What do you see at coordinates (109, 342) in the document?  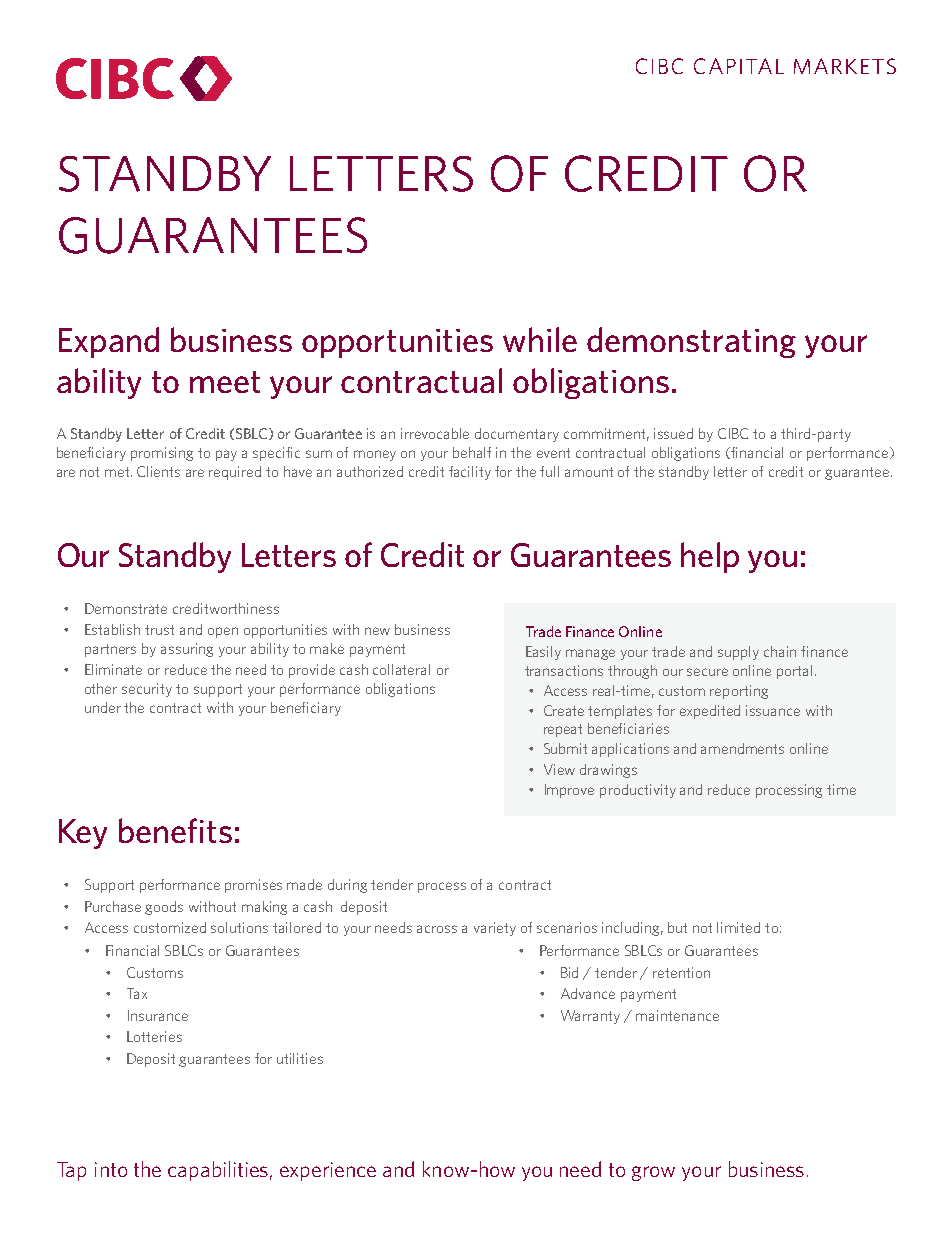 I see `Expand` at bounding box center [109, 342].
